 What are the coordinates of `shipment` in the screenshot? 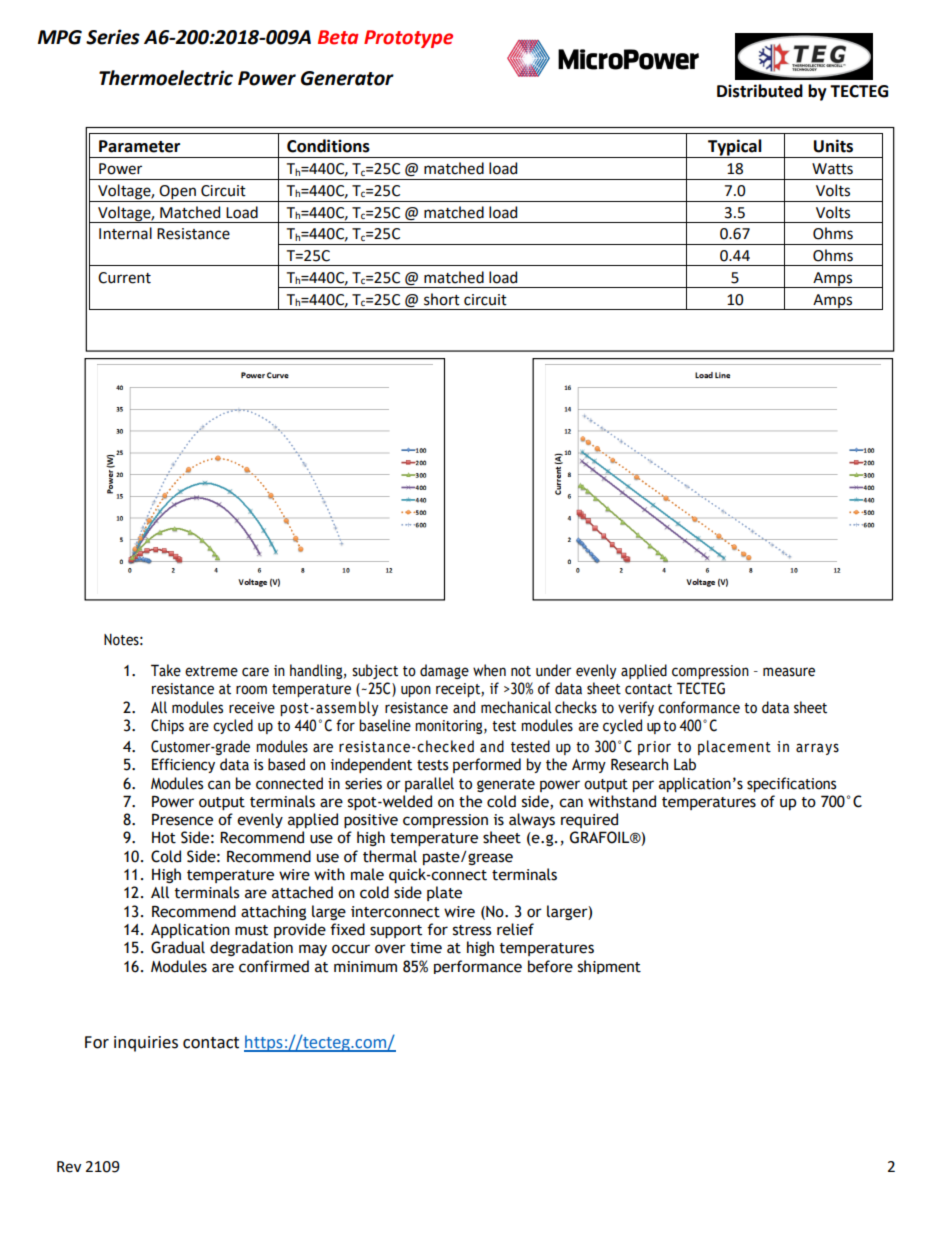 It's located at (609, 967).
